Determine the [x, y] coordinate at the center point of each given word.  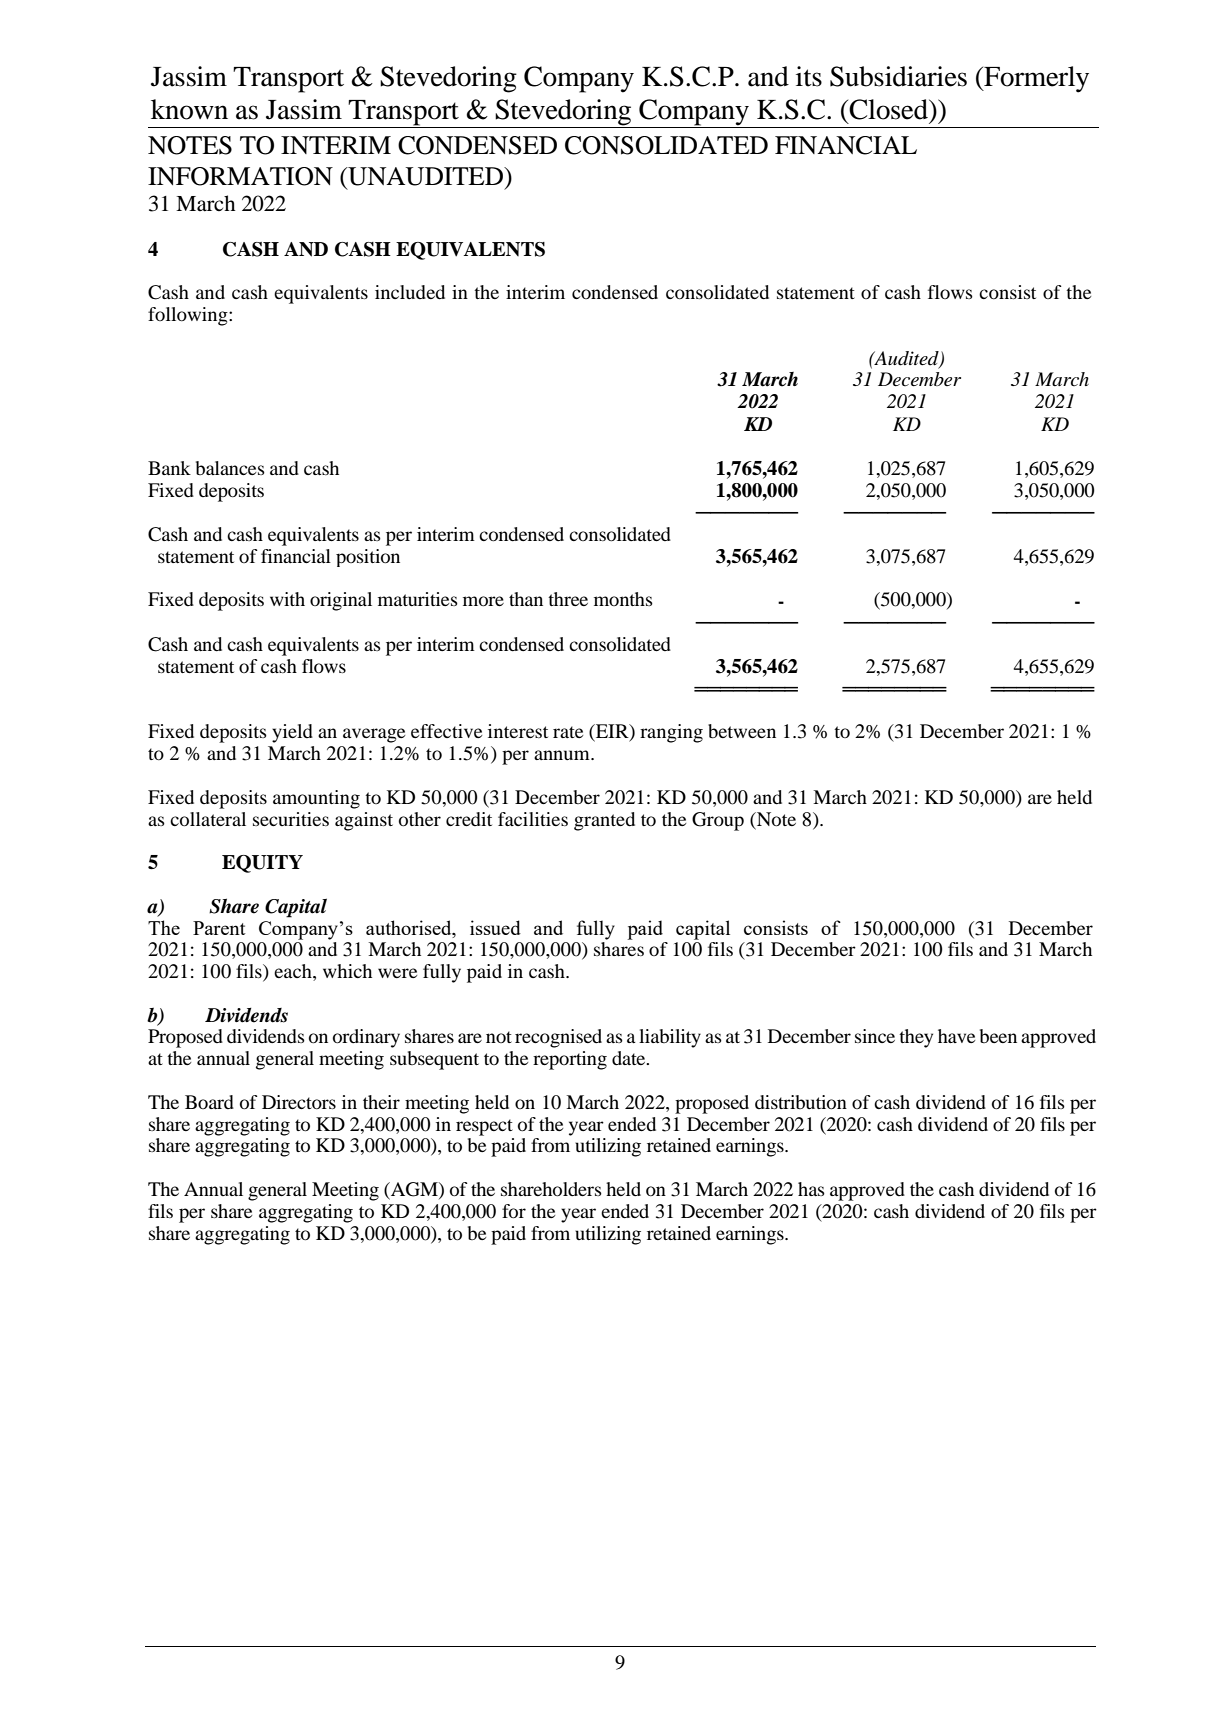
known [189, 109]
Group [718, 821]
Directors [299, 1102]
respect [484, 1127]
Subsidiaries [898, 76]
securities [291, 819]
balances [230, 468]
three [568, 599]
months [623, 599]
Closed [888, 109]
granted [604, 821]
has [811, 1189]
